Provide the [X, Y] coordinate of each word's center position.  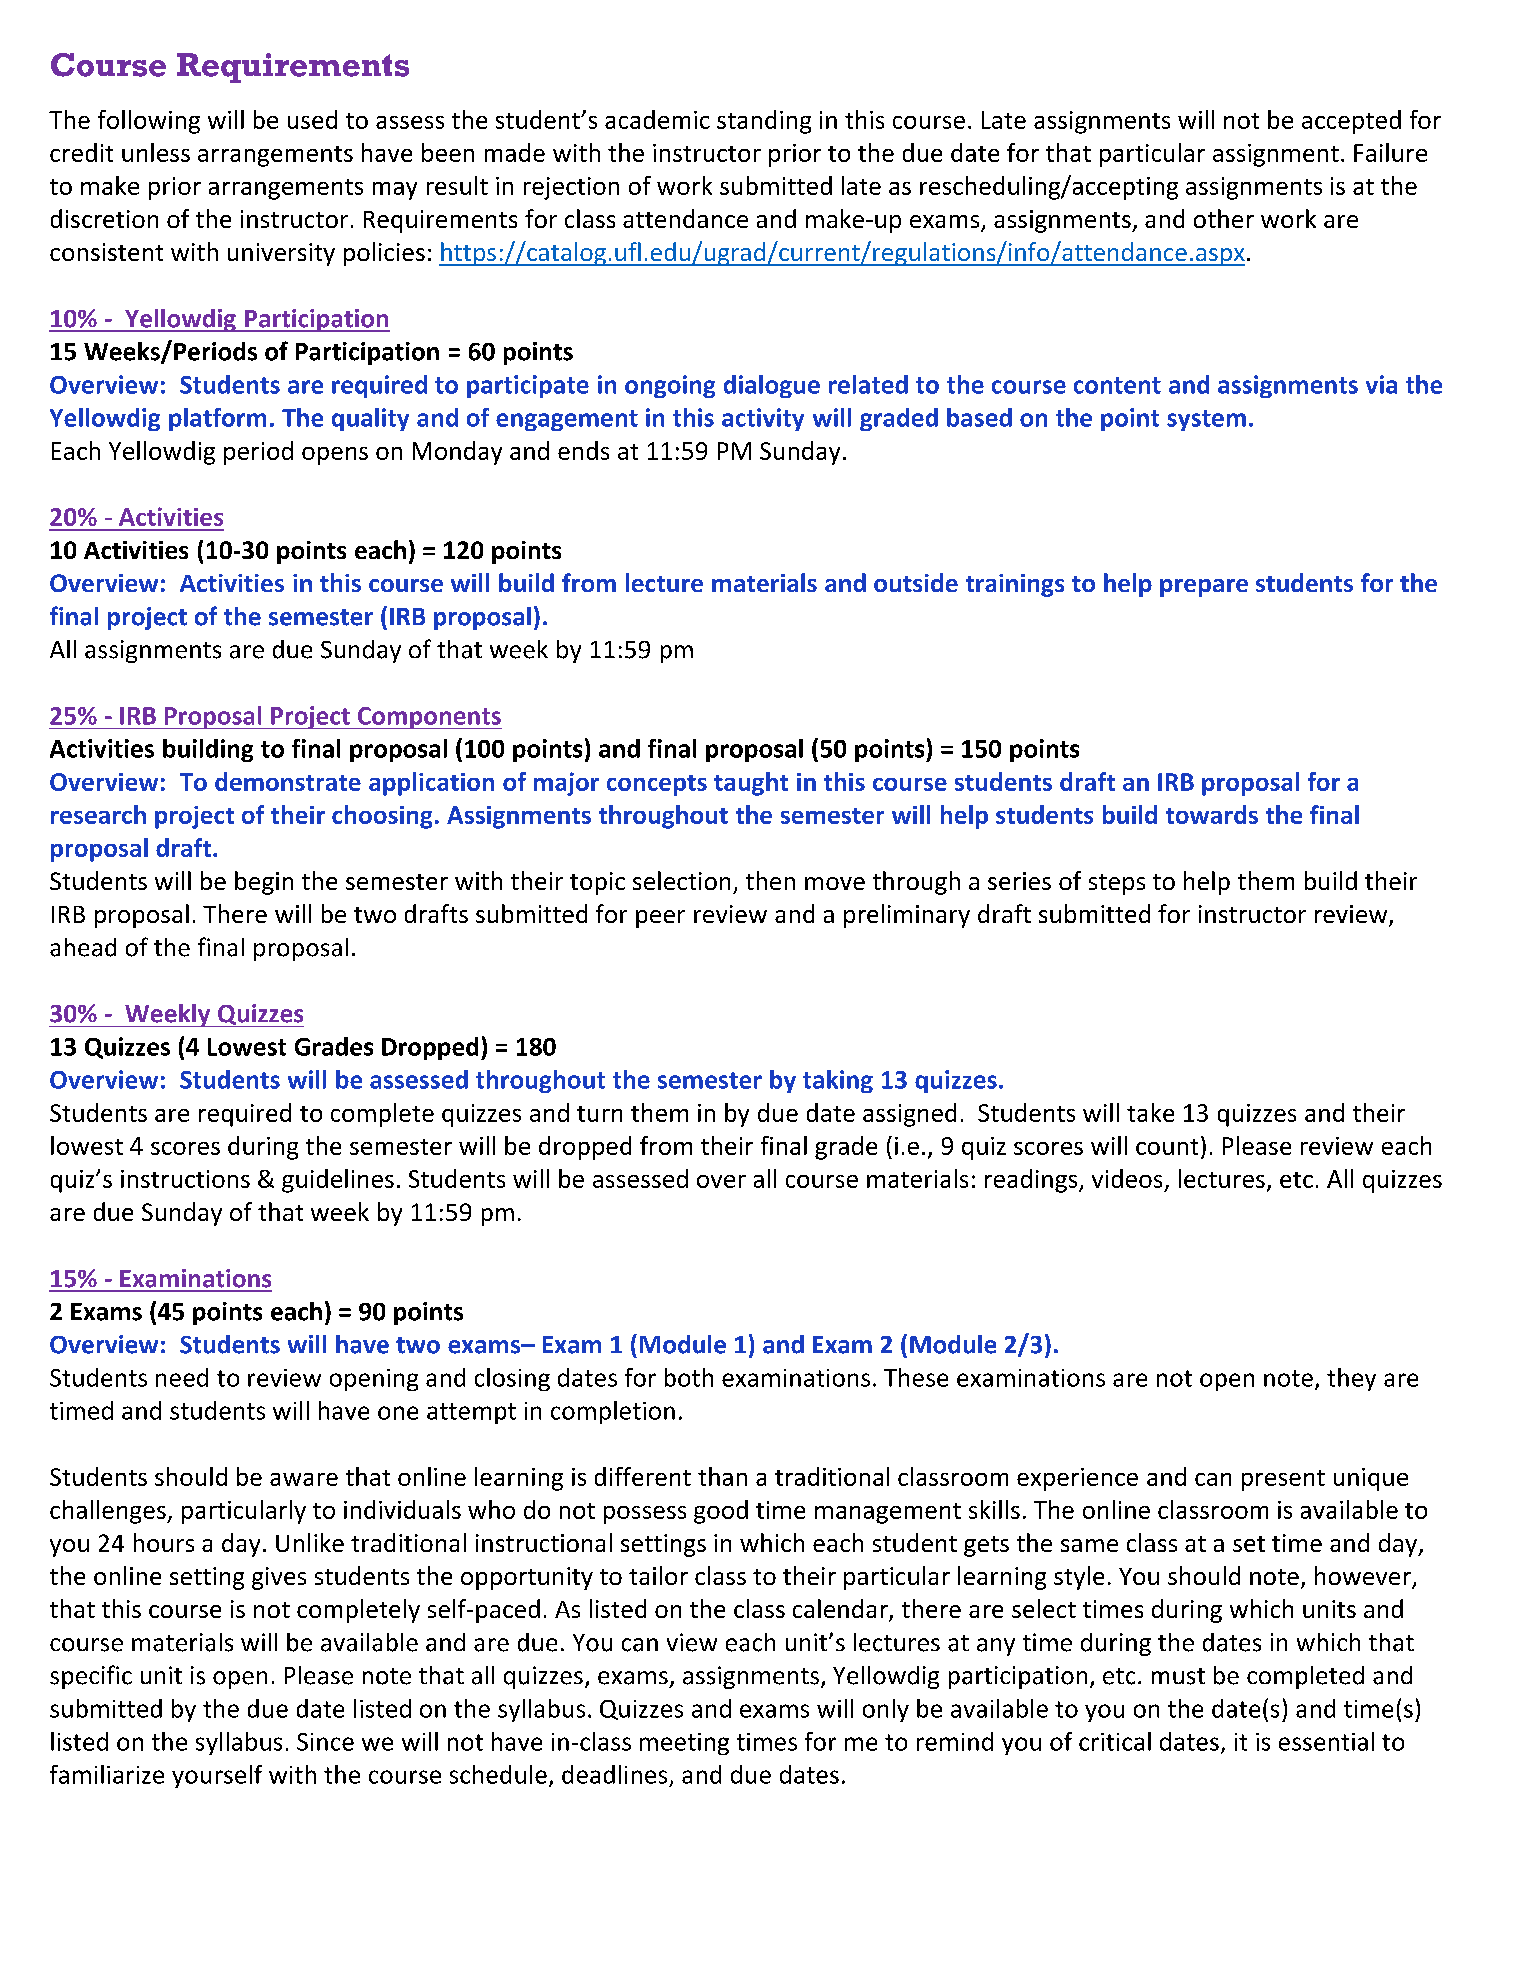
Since [325, 1742]
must [1178, 1676]
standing [764, 122]
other [1224, 218]
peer [660, 919]
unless [156, 152]
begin [264, 883]
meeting [684, 1744]
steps [1117, 884]
